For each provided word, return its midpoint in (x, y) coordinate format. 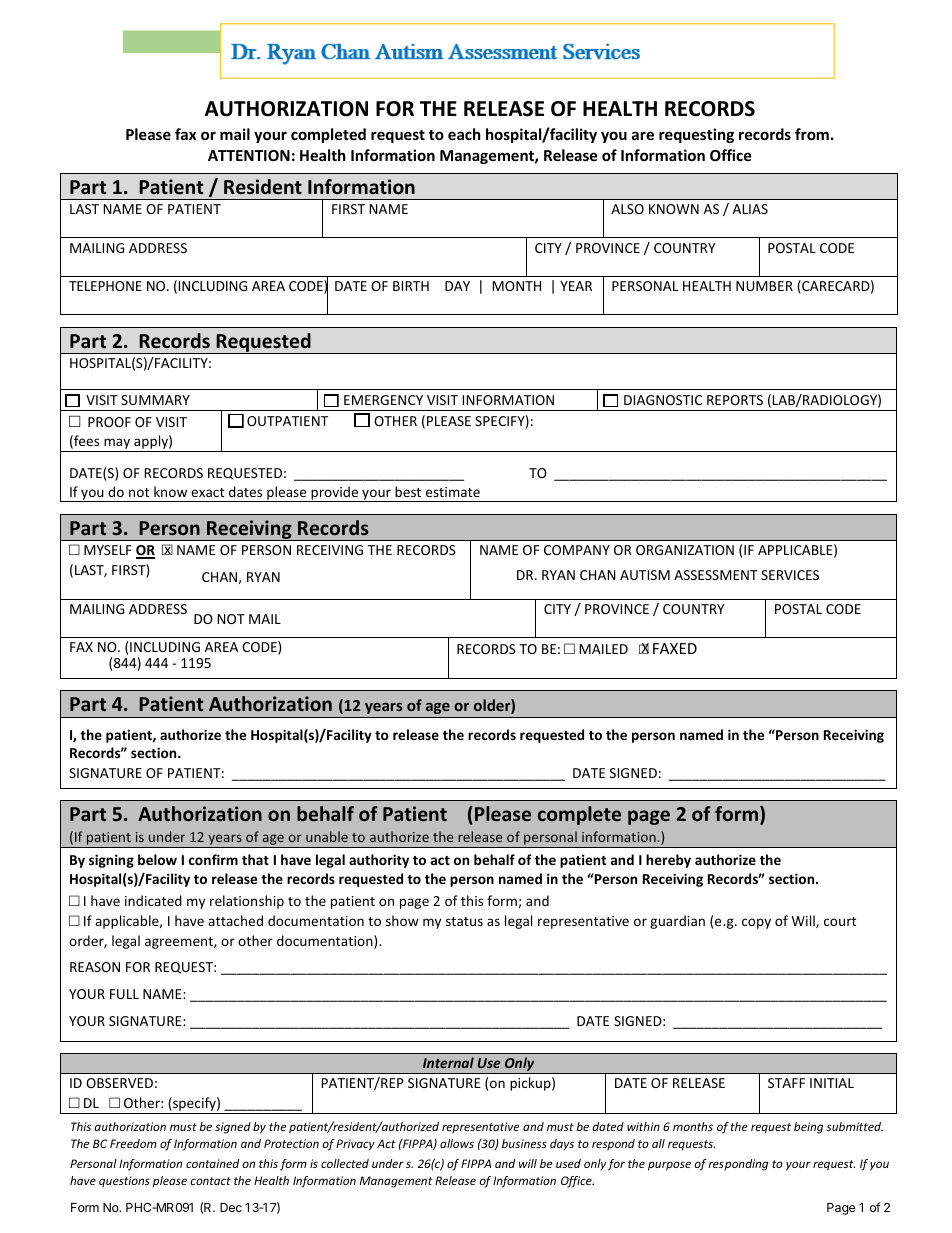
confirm (213, 859)
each (464, 134)
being (808, 1128)
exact (207, 492)
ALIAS (750, 209)
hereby (668, 861)
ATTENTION (249, 155)
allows (457, 1143)
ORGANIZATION (685, 550)
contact (210, 1181)
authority (379, 861)
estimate (453, 492)
